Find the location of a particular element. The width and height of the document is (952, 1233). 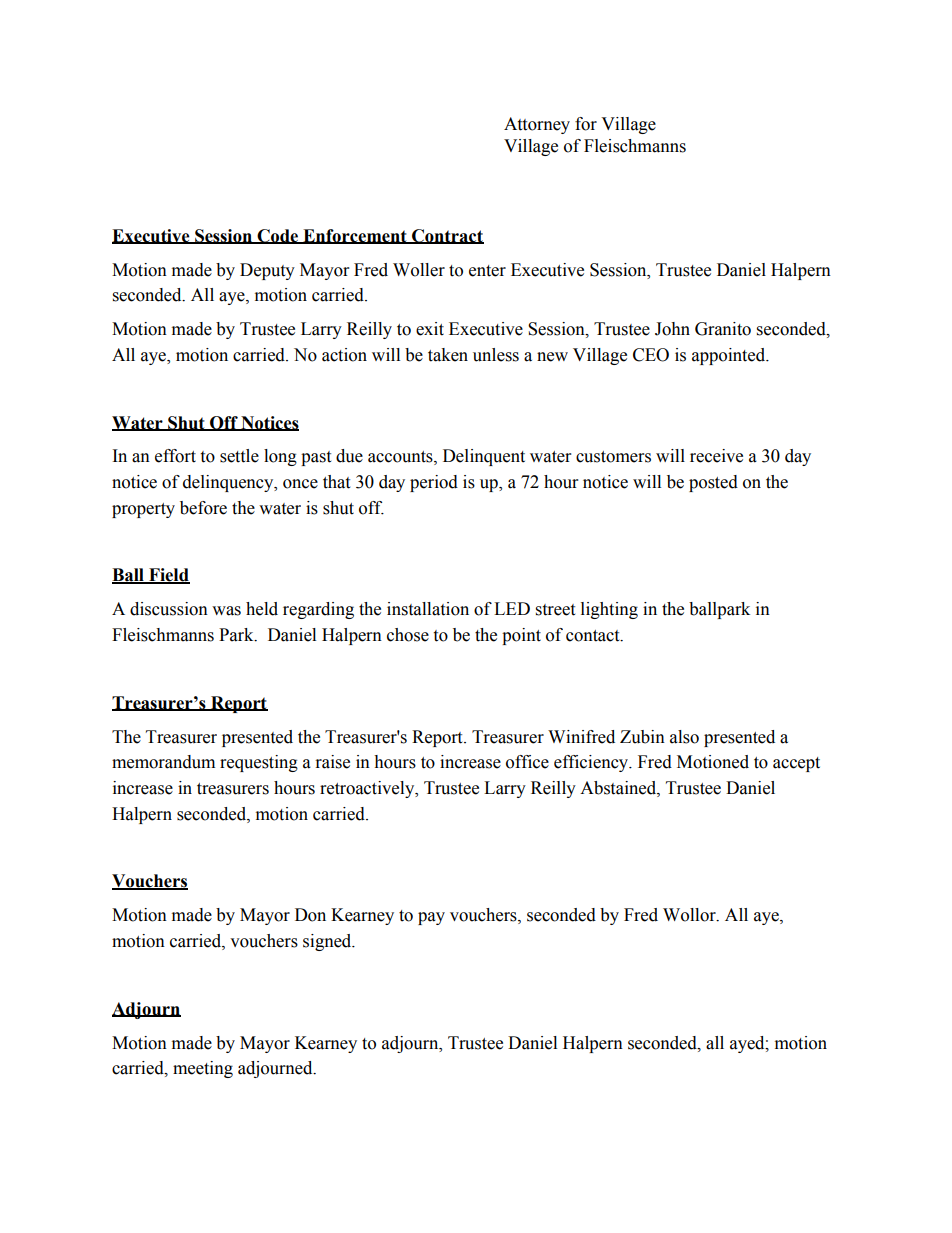

meeting is located at coordinates (203, 1069).
